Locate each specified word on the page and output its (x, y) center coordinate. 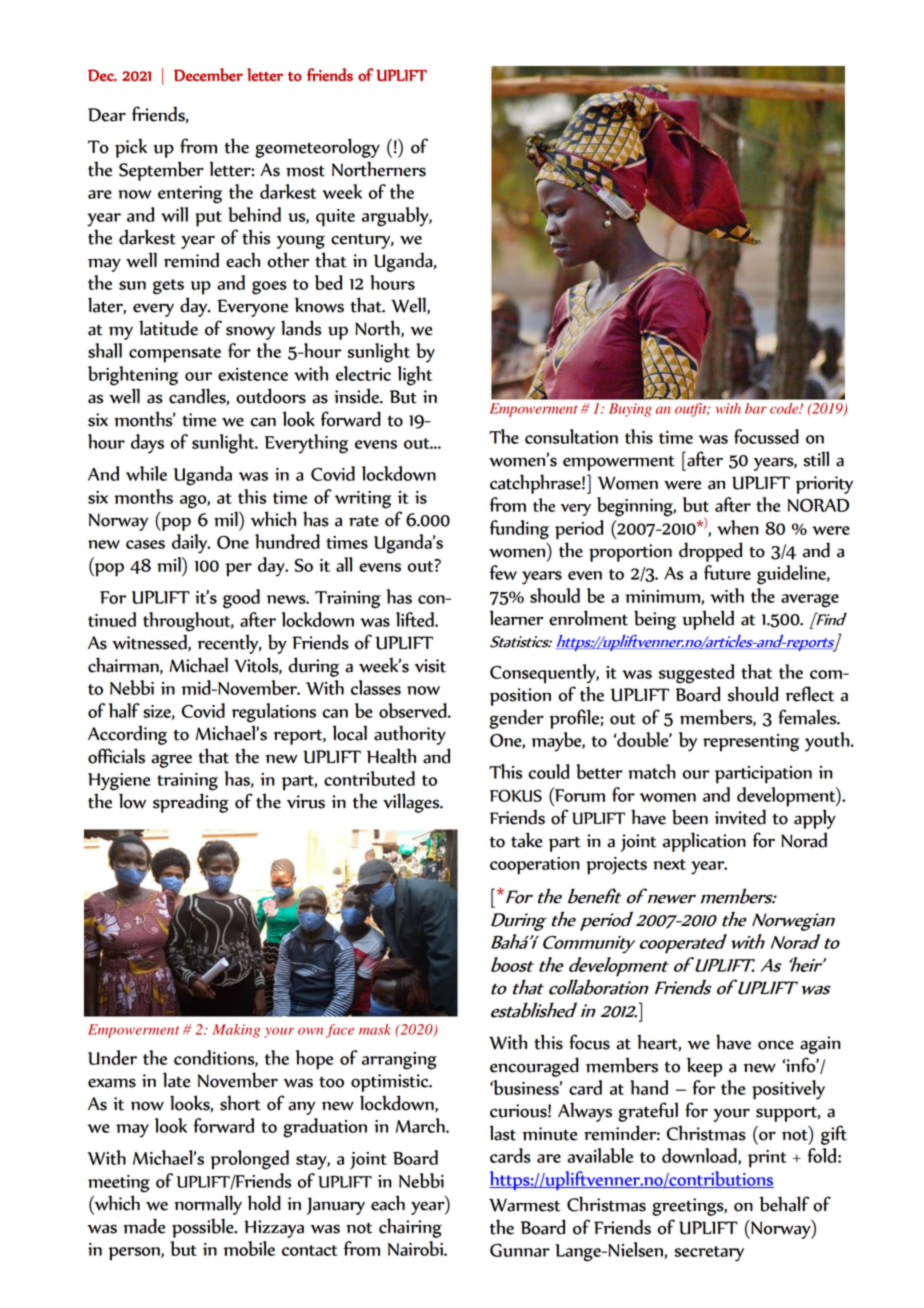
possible (204, 1228)
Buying (630, 410)
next (669, 864)
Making (236, 1031)
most (305, 171)
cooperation (535, 866)
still (816, 459)
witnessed (150, 643)
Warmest (525, 1205)
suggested (696, 674)
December (208, 74)
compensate (175, 355)
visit (430, 666)
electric (363, 373)
